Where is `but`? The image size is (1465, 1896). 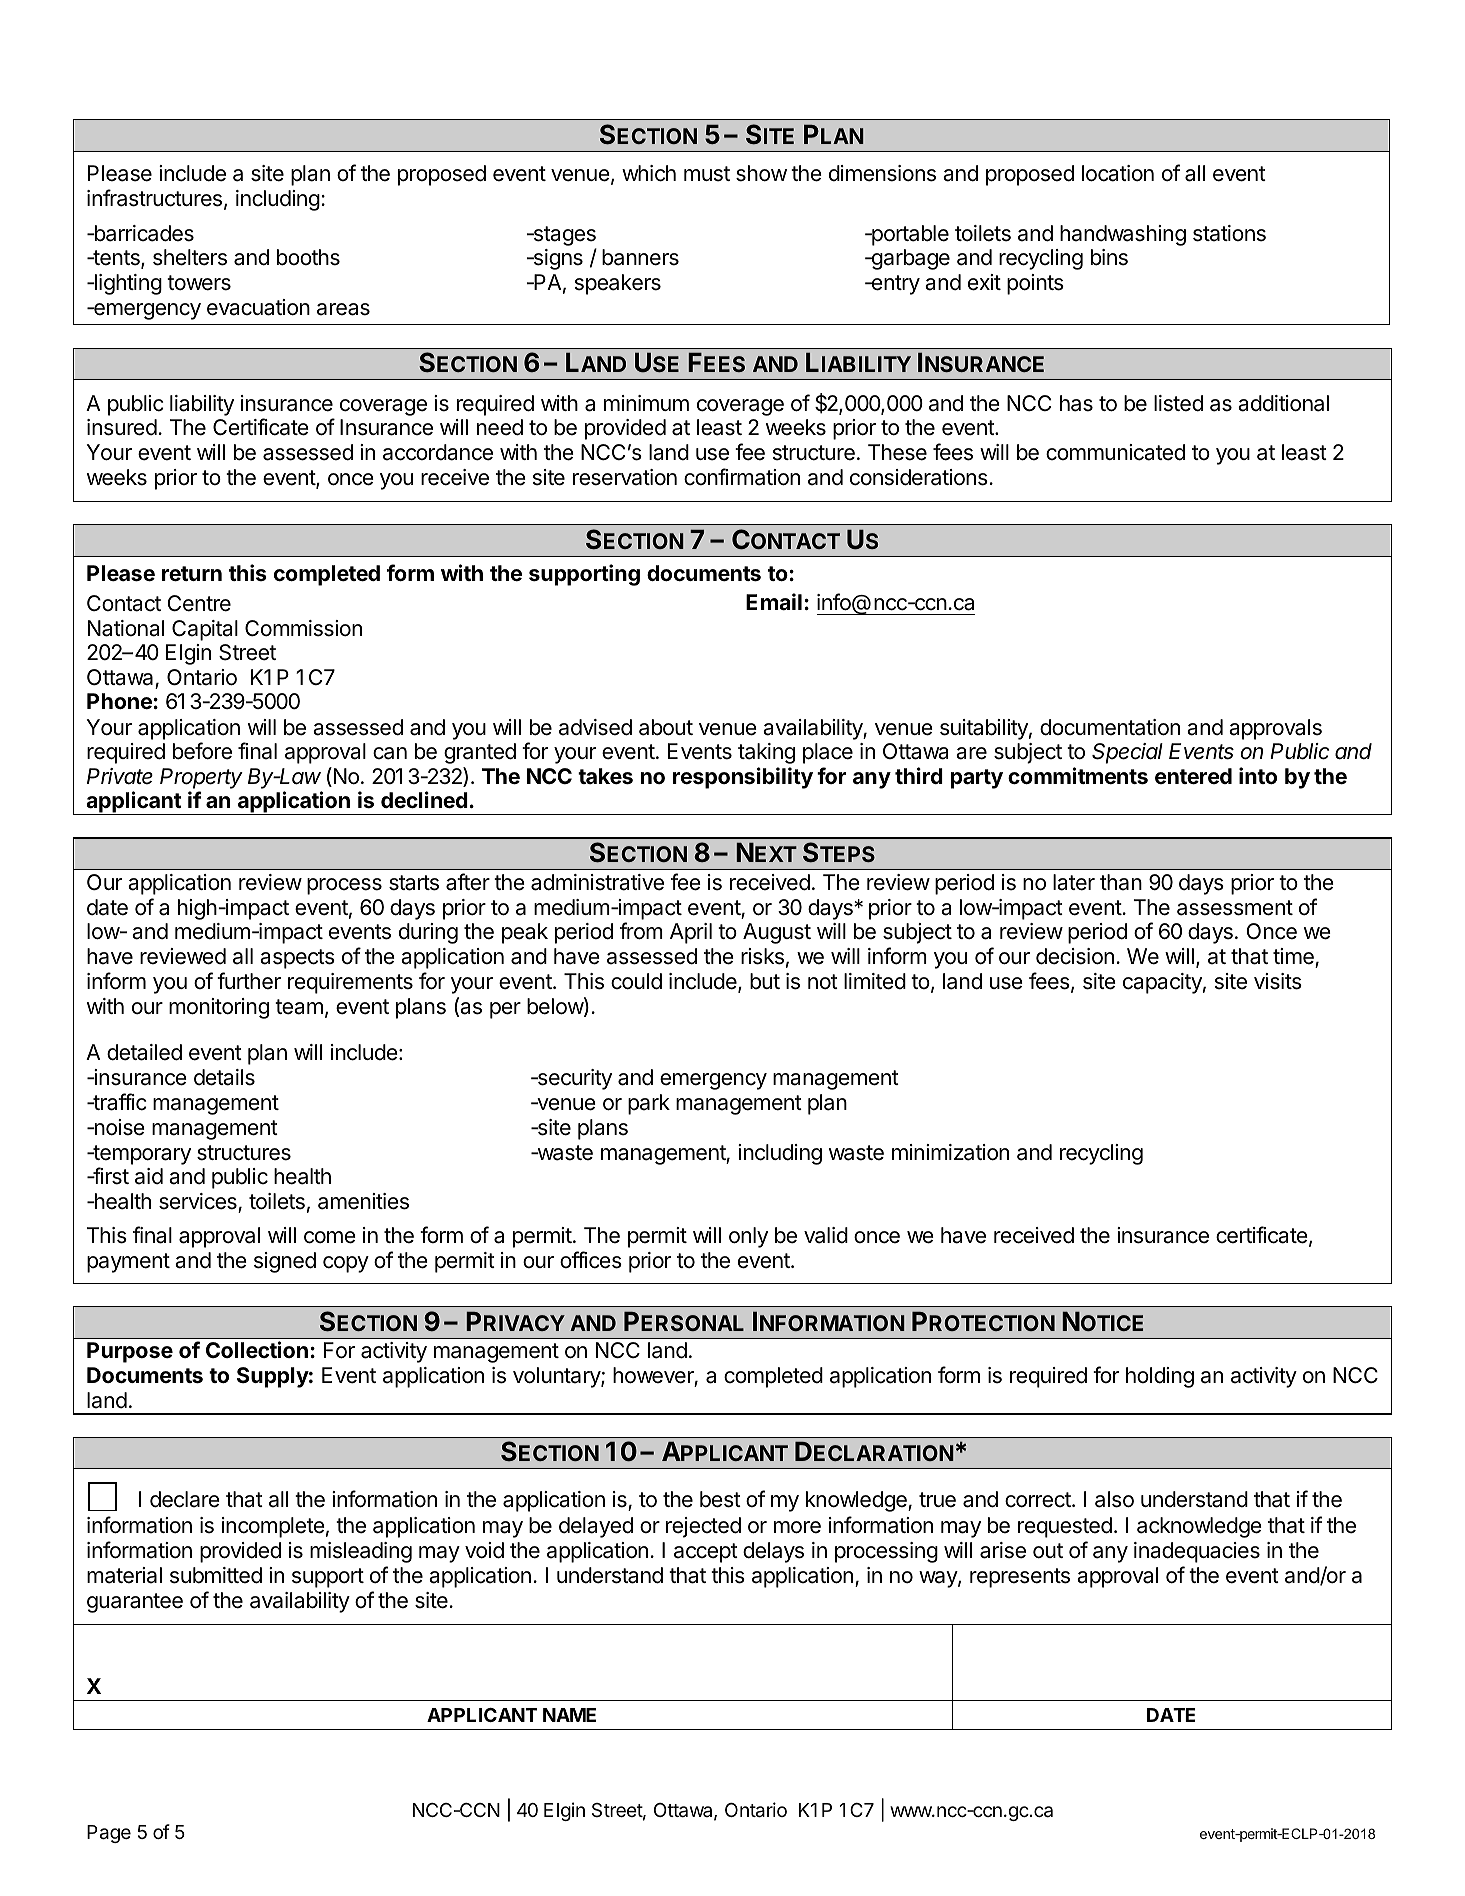
but is located at coordinates (765, 981).
